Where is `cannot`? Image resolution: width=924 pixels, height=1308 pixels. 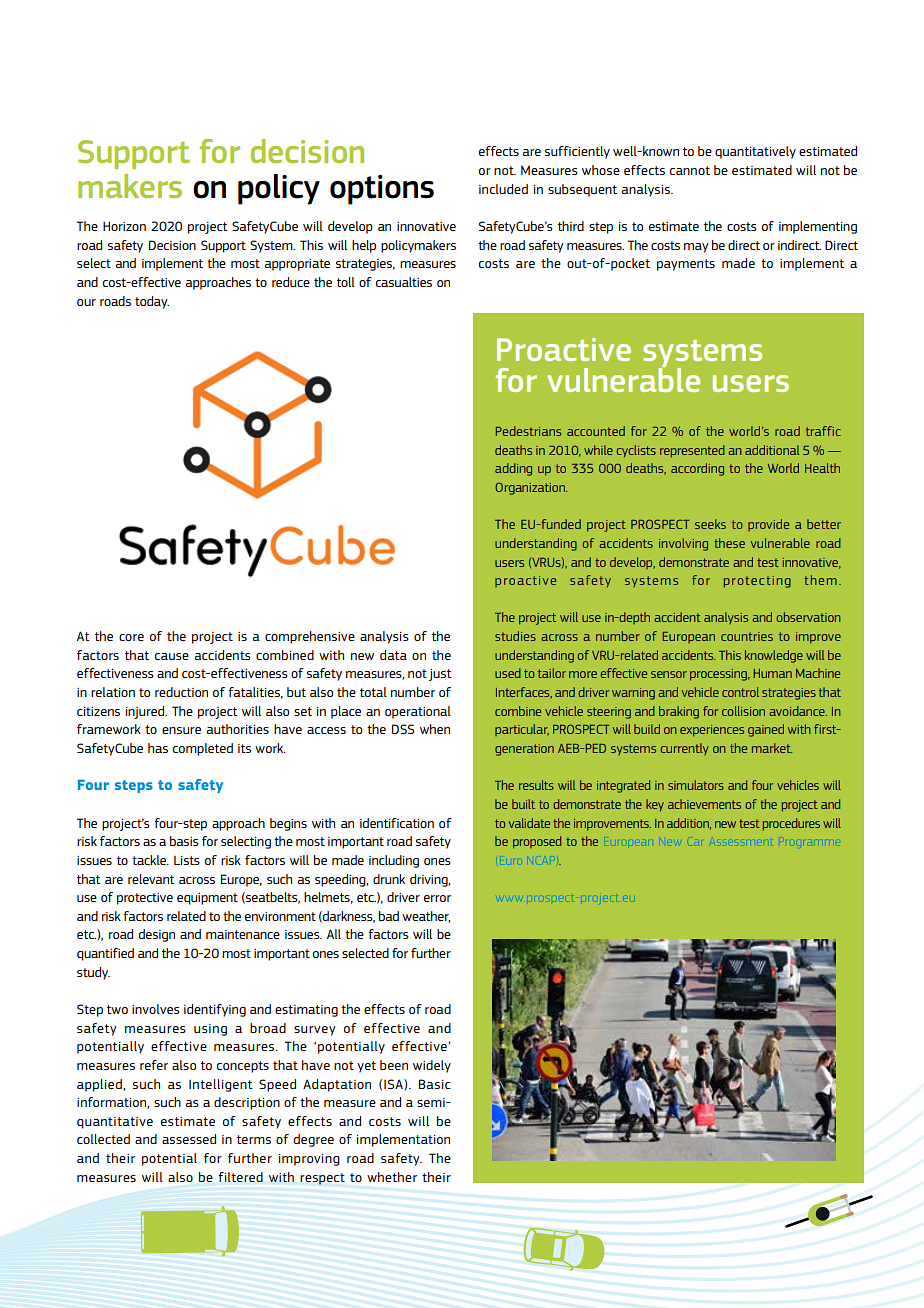 cannot is located at coordinates (690, 170).
